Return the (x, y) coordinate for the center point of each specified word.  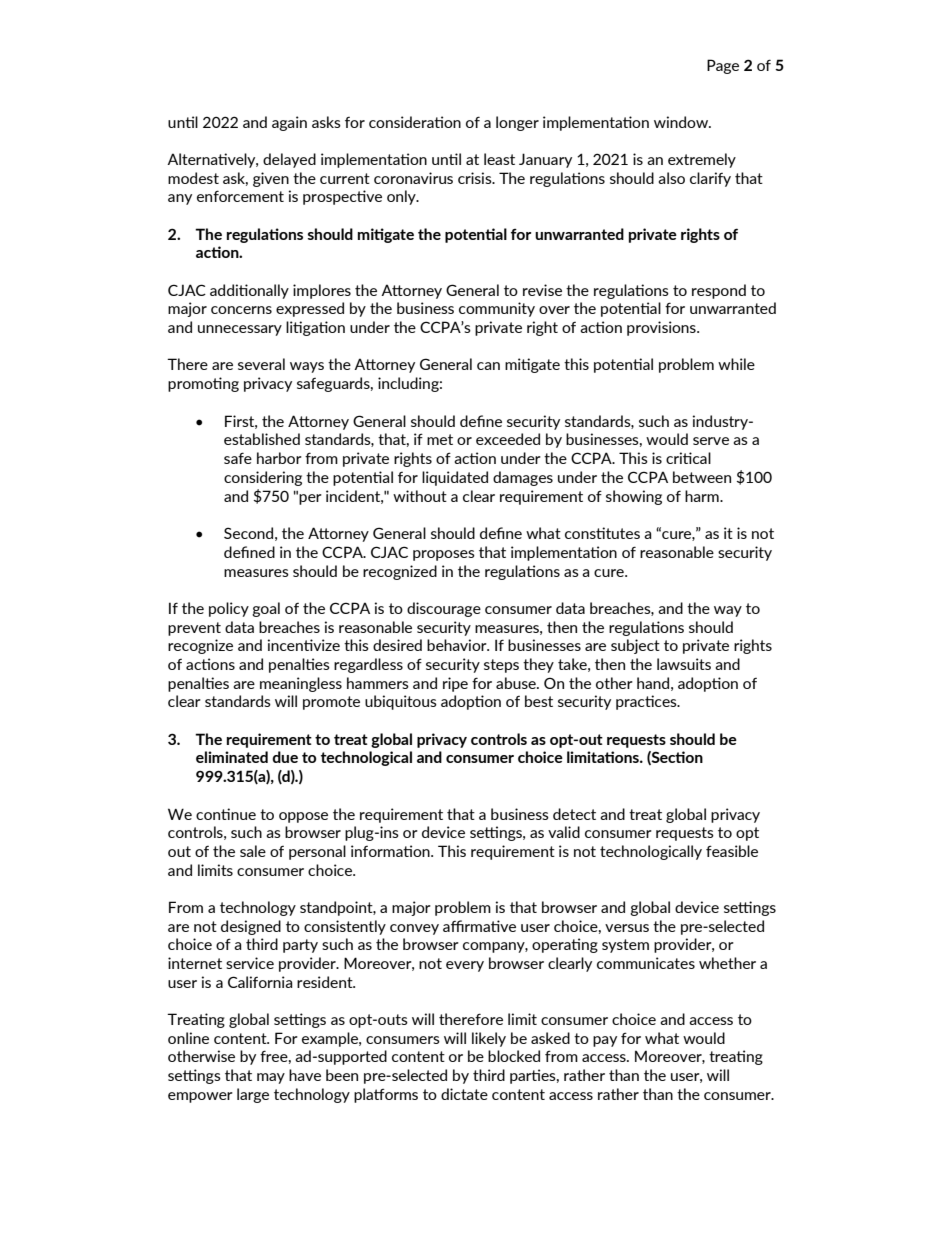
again (289, 123)
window (682, 122)
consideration (415, 122)
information (391, 851)
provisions (662, 328)
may (271, 1078)
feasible (732, 851)
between (702, 477)
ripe (455, 684)
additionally (249, 291)
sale (253, 851)
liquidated (455, 478)
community (497, 309)
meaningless (301, 684)
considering (263, 478)
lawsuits (684, 664)
